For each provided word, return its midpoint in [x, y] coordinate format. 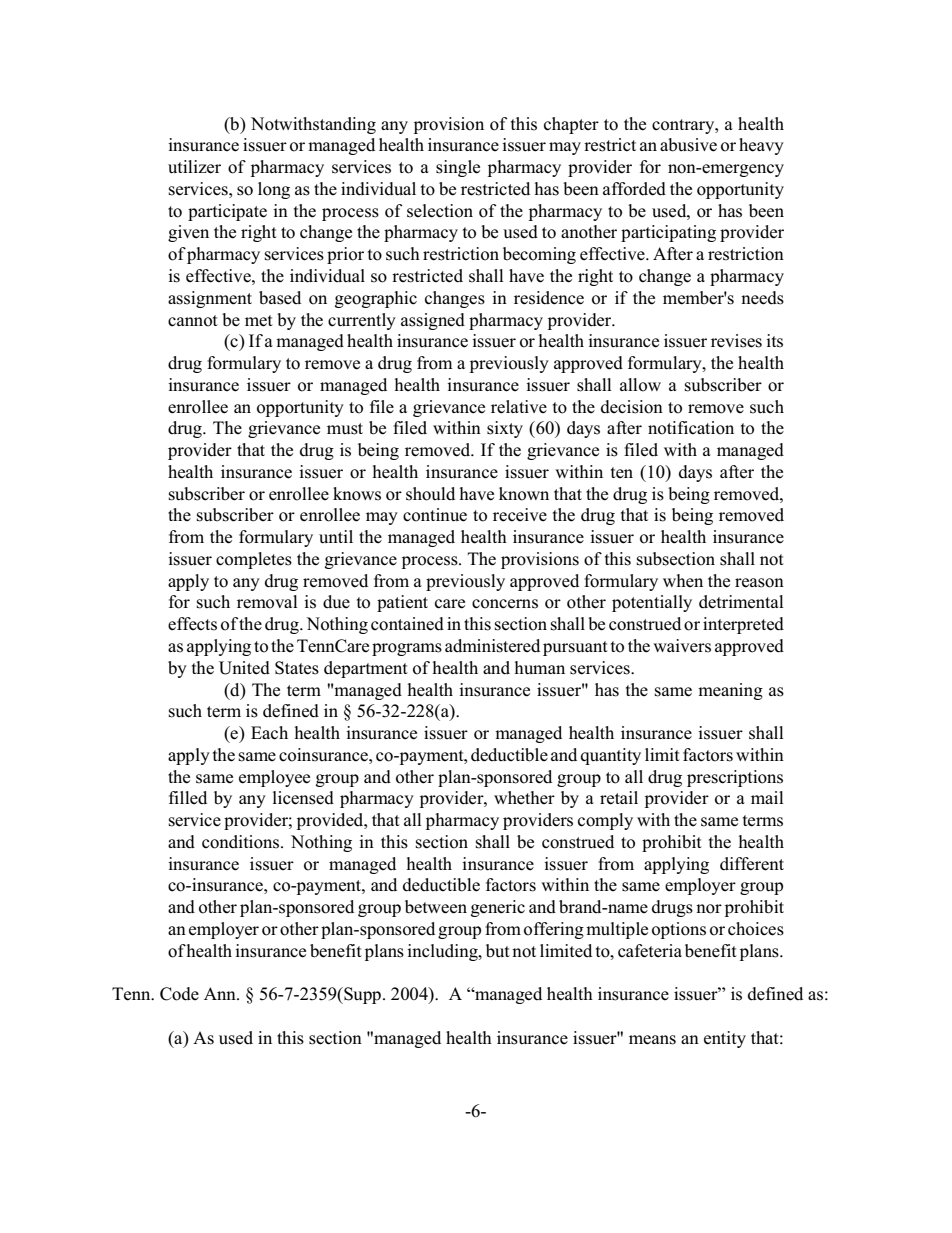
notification [691, 428]
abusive [688, 145]
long [274, 190]
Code [179, 994]
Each [269, 733]
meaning [730, 691]
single [458, 168]
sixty [505, 429]
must [345, 429]
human [540, 668]
